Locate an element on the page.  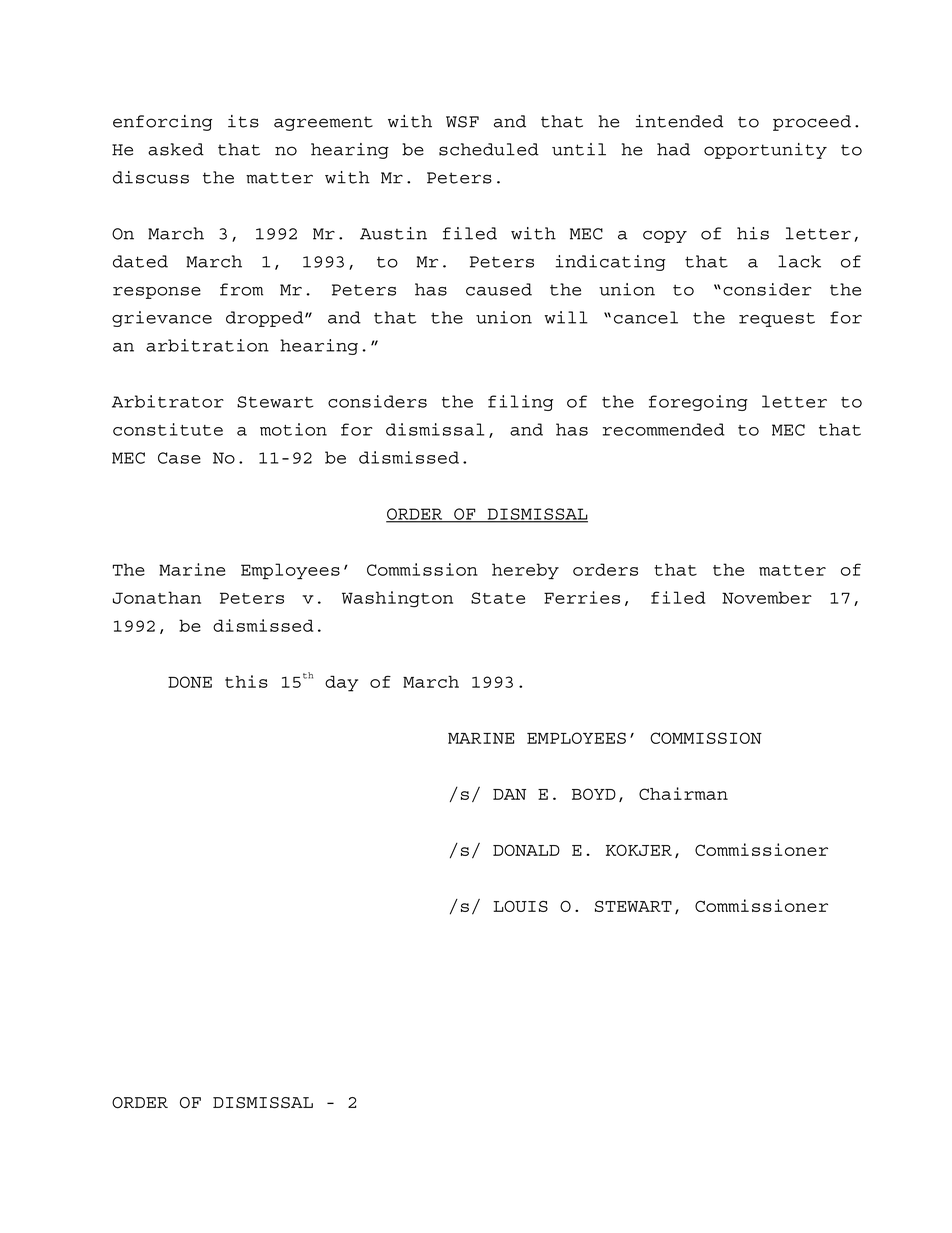
opportunity is located at coordinates (765, 151).
